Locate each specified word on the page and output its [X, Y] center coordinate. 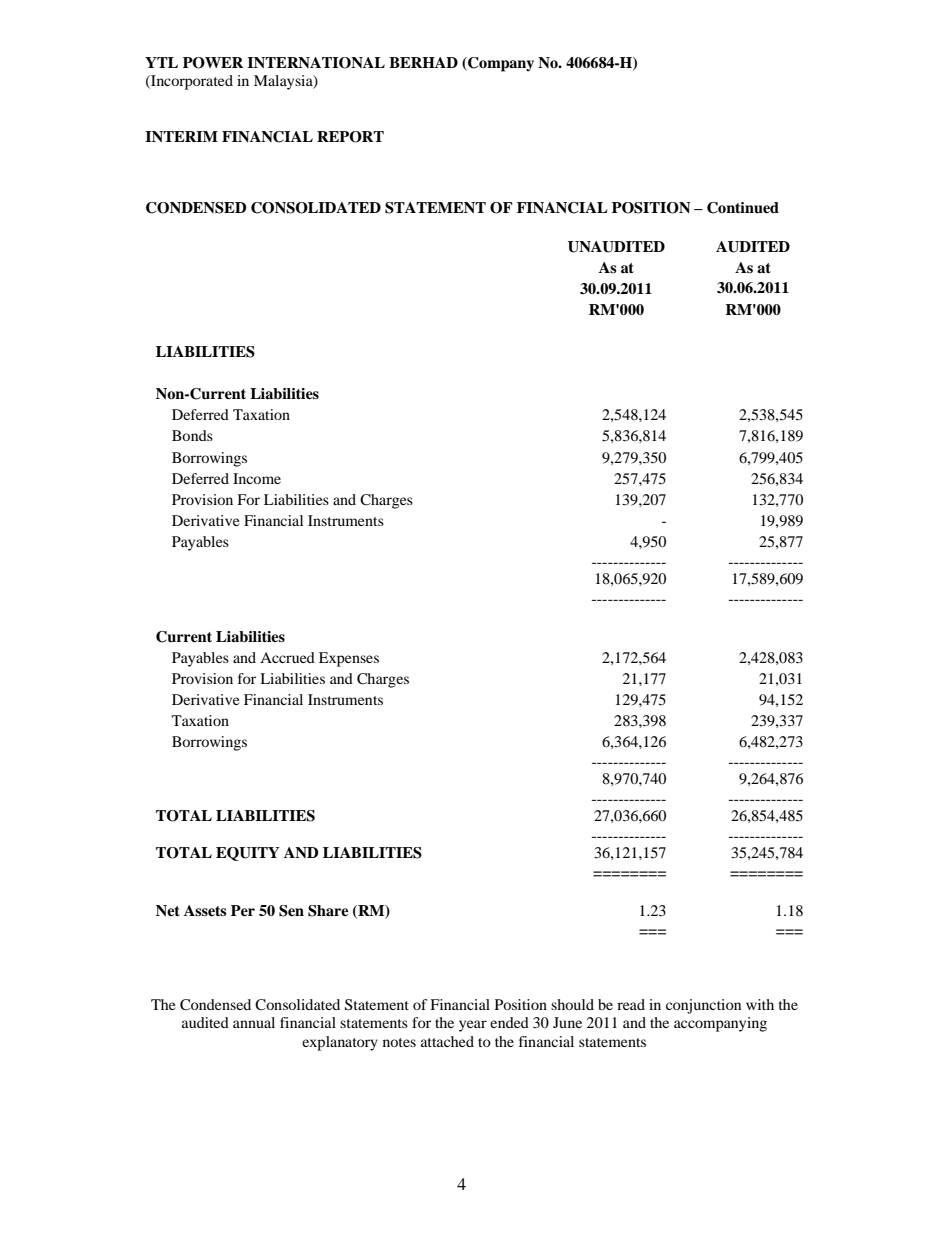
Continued [743, 208]
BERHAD [423, 62]
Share [328, 911]
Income [257, 478]
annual [254, 1022]
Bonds [192, 435]
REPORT [350, 137]
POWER [213, 63]
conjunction [703, 1006]
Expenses [349, 659]
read [631, 1004]
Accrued [287, 657]
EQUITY [248, 854]
